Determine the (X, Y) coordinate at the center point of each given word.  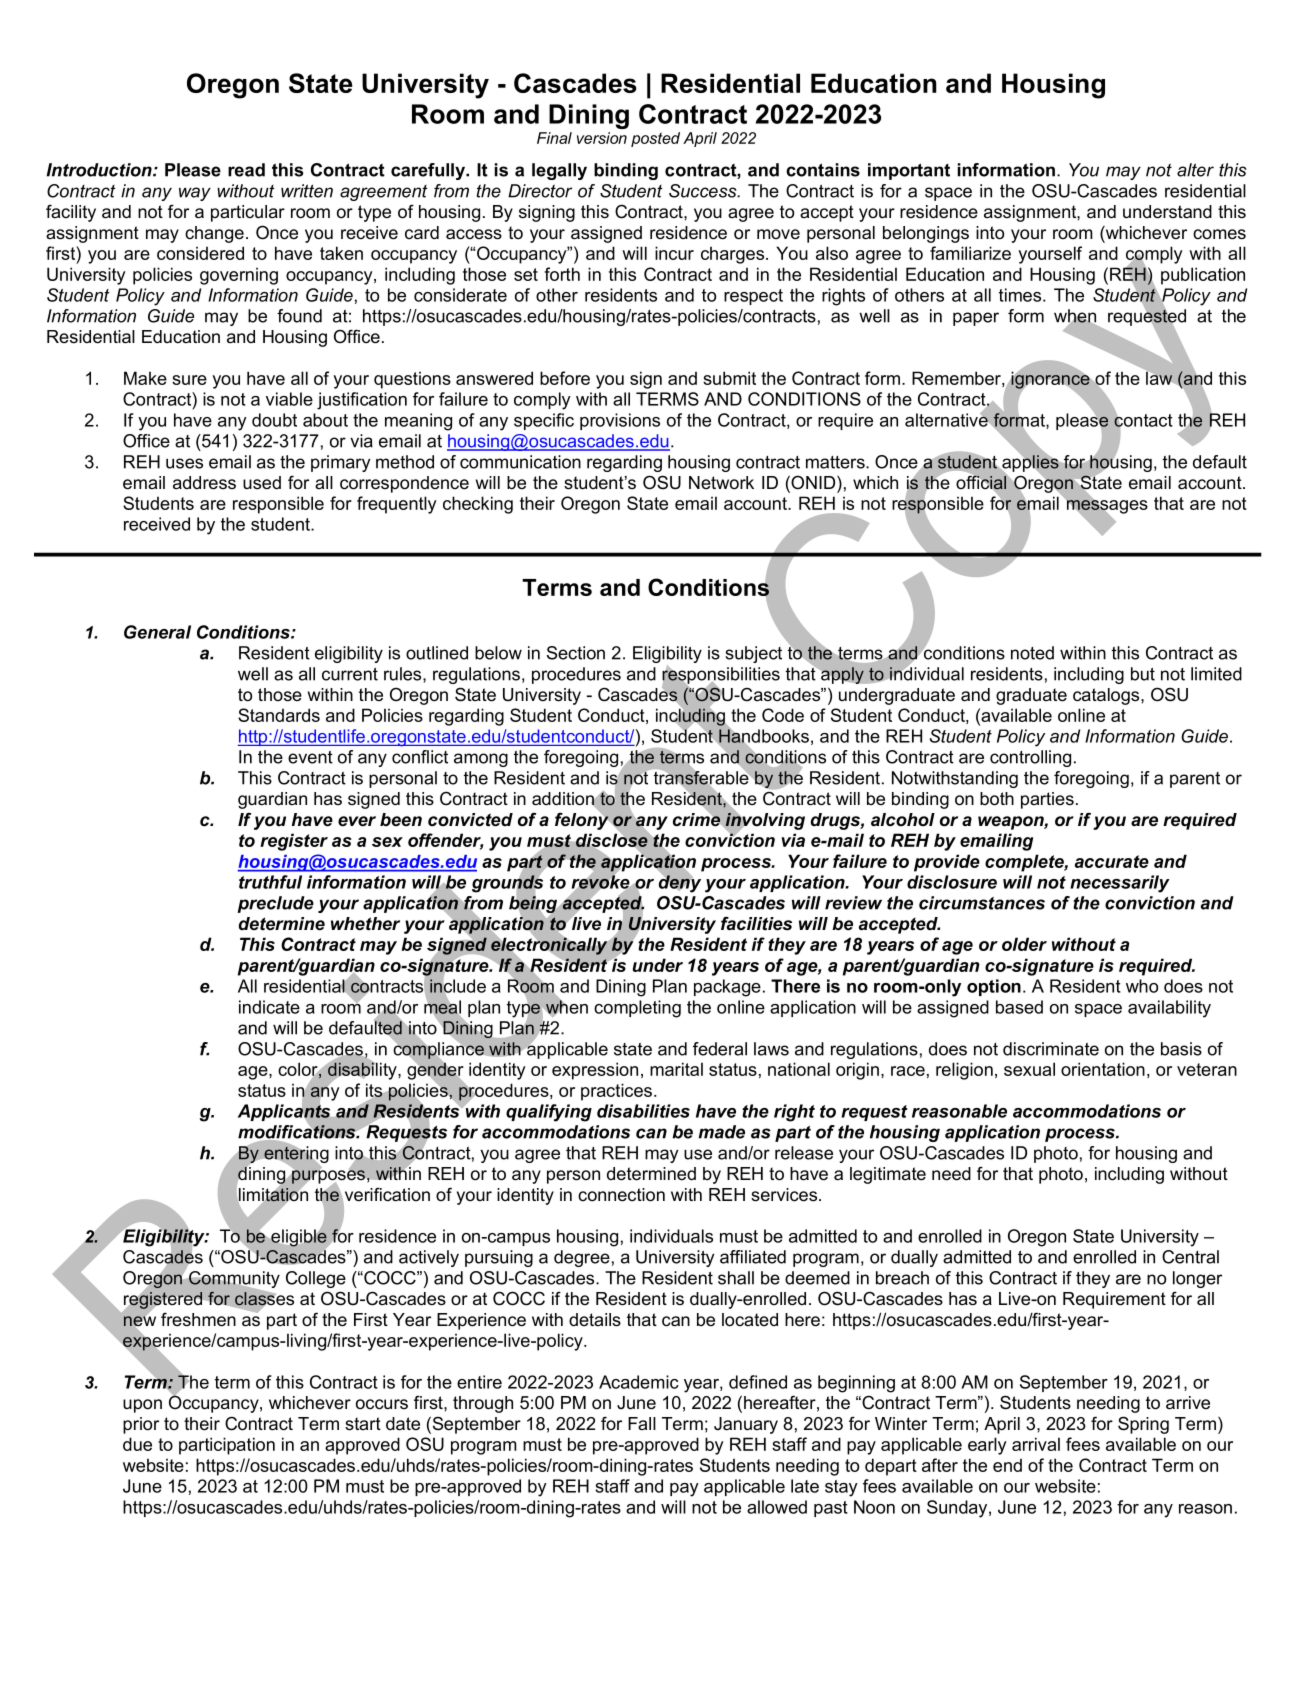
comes (1219, 234)
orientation (1103, 1069)
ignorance (1050, 380)
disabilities (643, 1111)
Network (721, 483)
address (204, 483)
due (137, 1444)
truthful (270, 882)
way (195, 194)
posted (655, 139)
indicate (269, 1007)
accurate (1112, 861)
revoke (601, 882)
